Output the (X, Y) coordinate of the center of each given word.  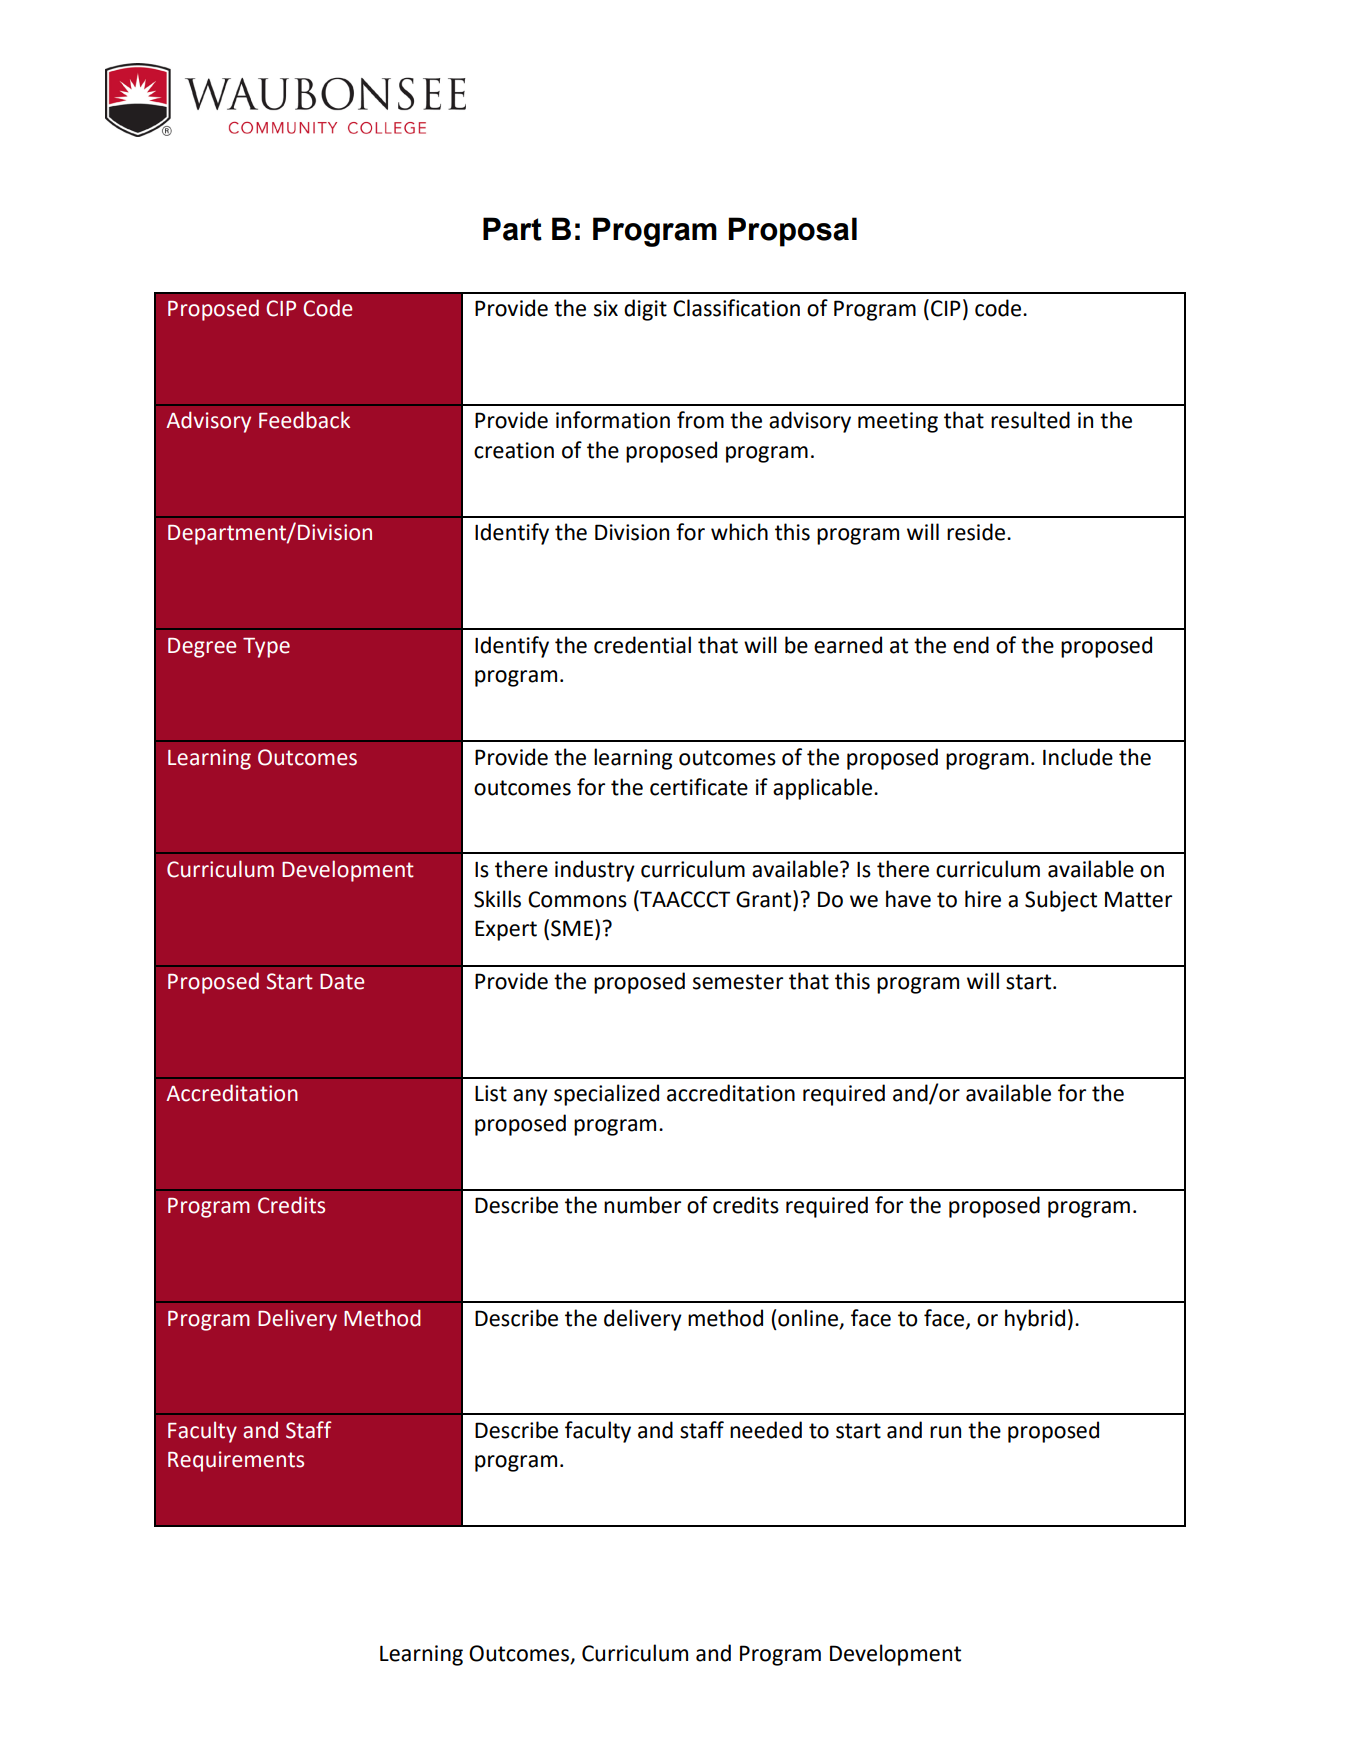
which (739, 532)
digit (645, 310)
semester (738, 982)
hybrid (1035, 1320)
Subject (1061, 901)
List (491, 1093)
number (642, 1205)
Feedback (304, 420)
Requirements (236, 1461)
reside (977, 532)
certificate (699, 787)
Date (342, 982)
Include (1078, 757)
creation (514, 450)
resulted (1030, 420)
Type (266, 648)
